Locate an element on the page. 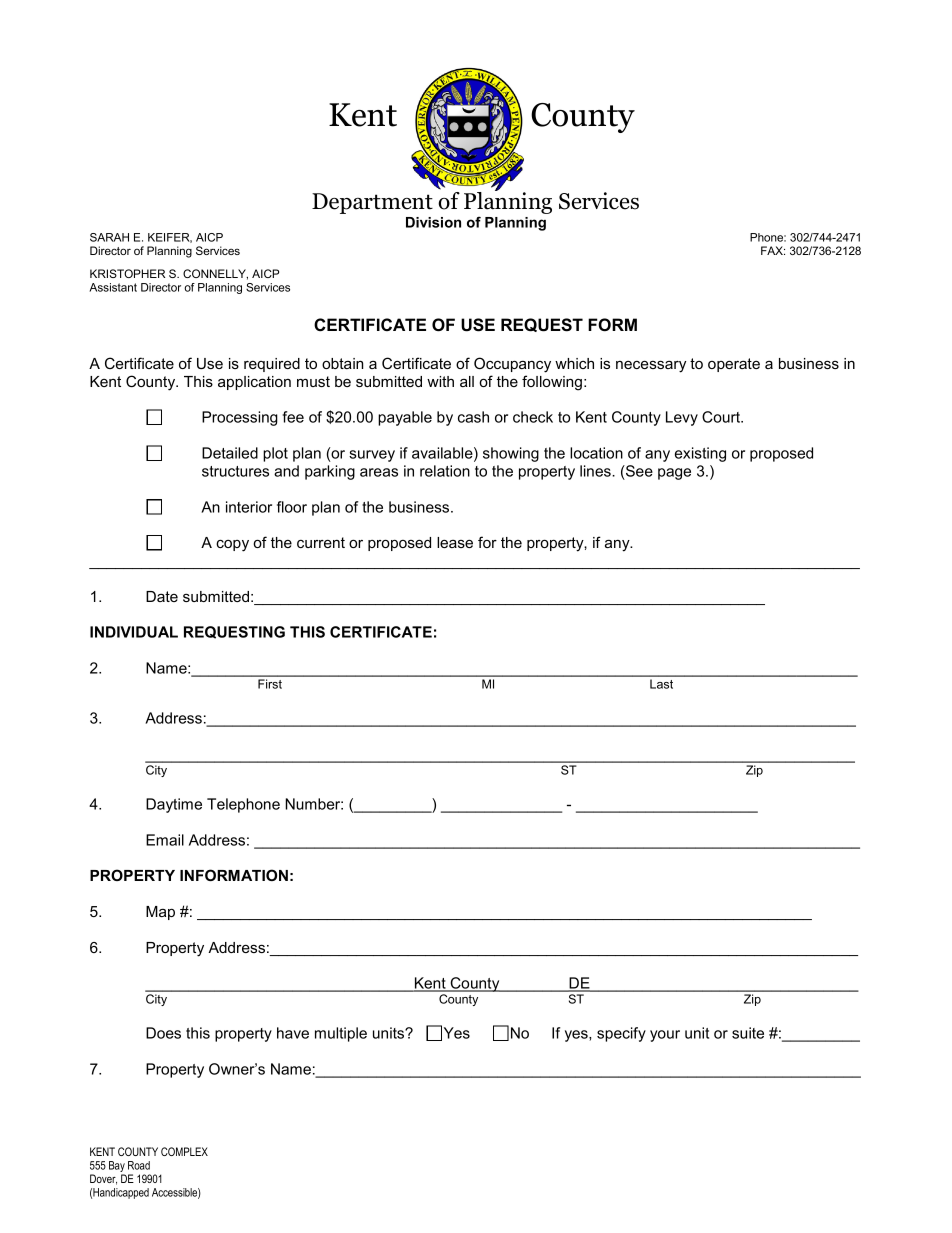 The image size is (952, 1233). suite is located at coordinates (748, 1033).
